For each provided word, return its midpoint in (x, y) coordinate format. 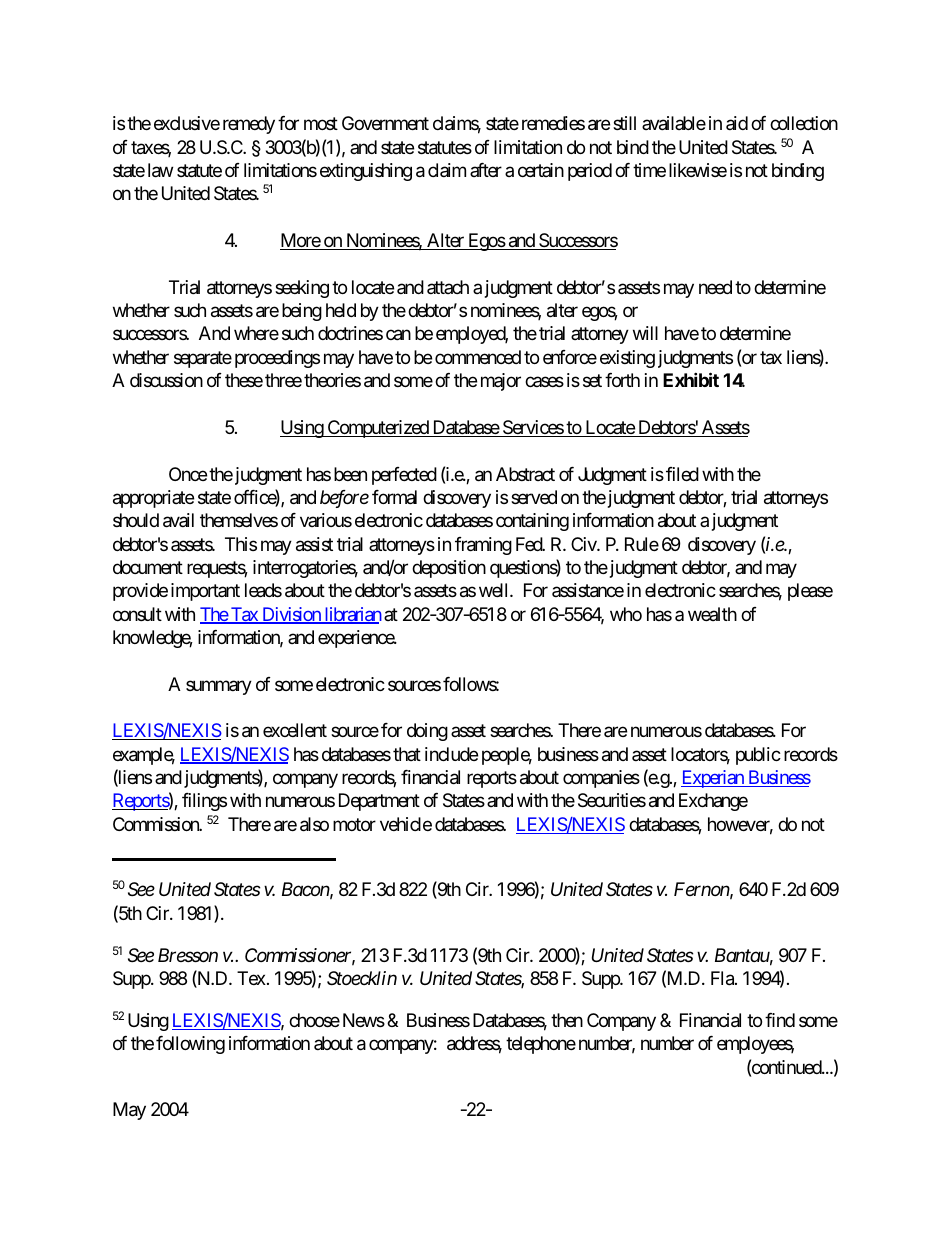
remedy (249, 125)
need (715, 287)
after (486, 170)
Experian (713, 779)
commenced (478, 357)
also (314, 824)
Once (188, 474)
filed (682, 474)
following (190, 1045)
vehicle (406, 824)
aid (737, 123)
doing (427, 732)
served (534, 497)
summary (219, 687)
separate (203, 359)
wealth (712, 614)
